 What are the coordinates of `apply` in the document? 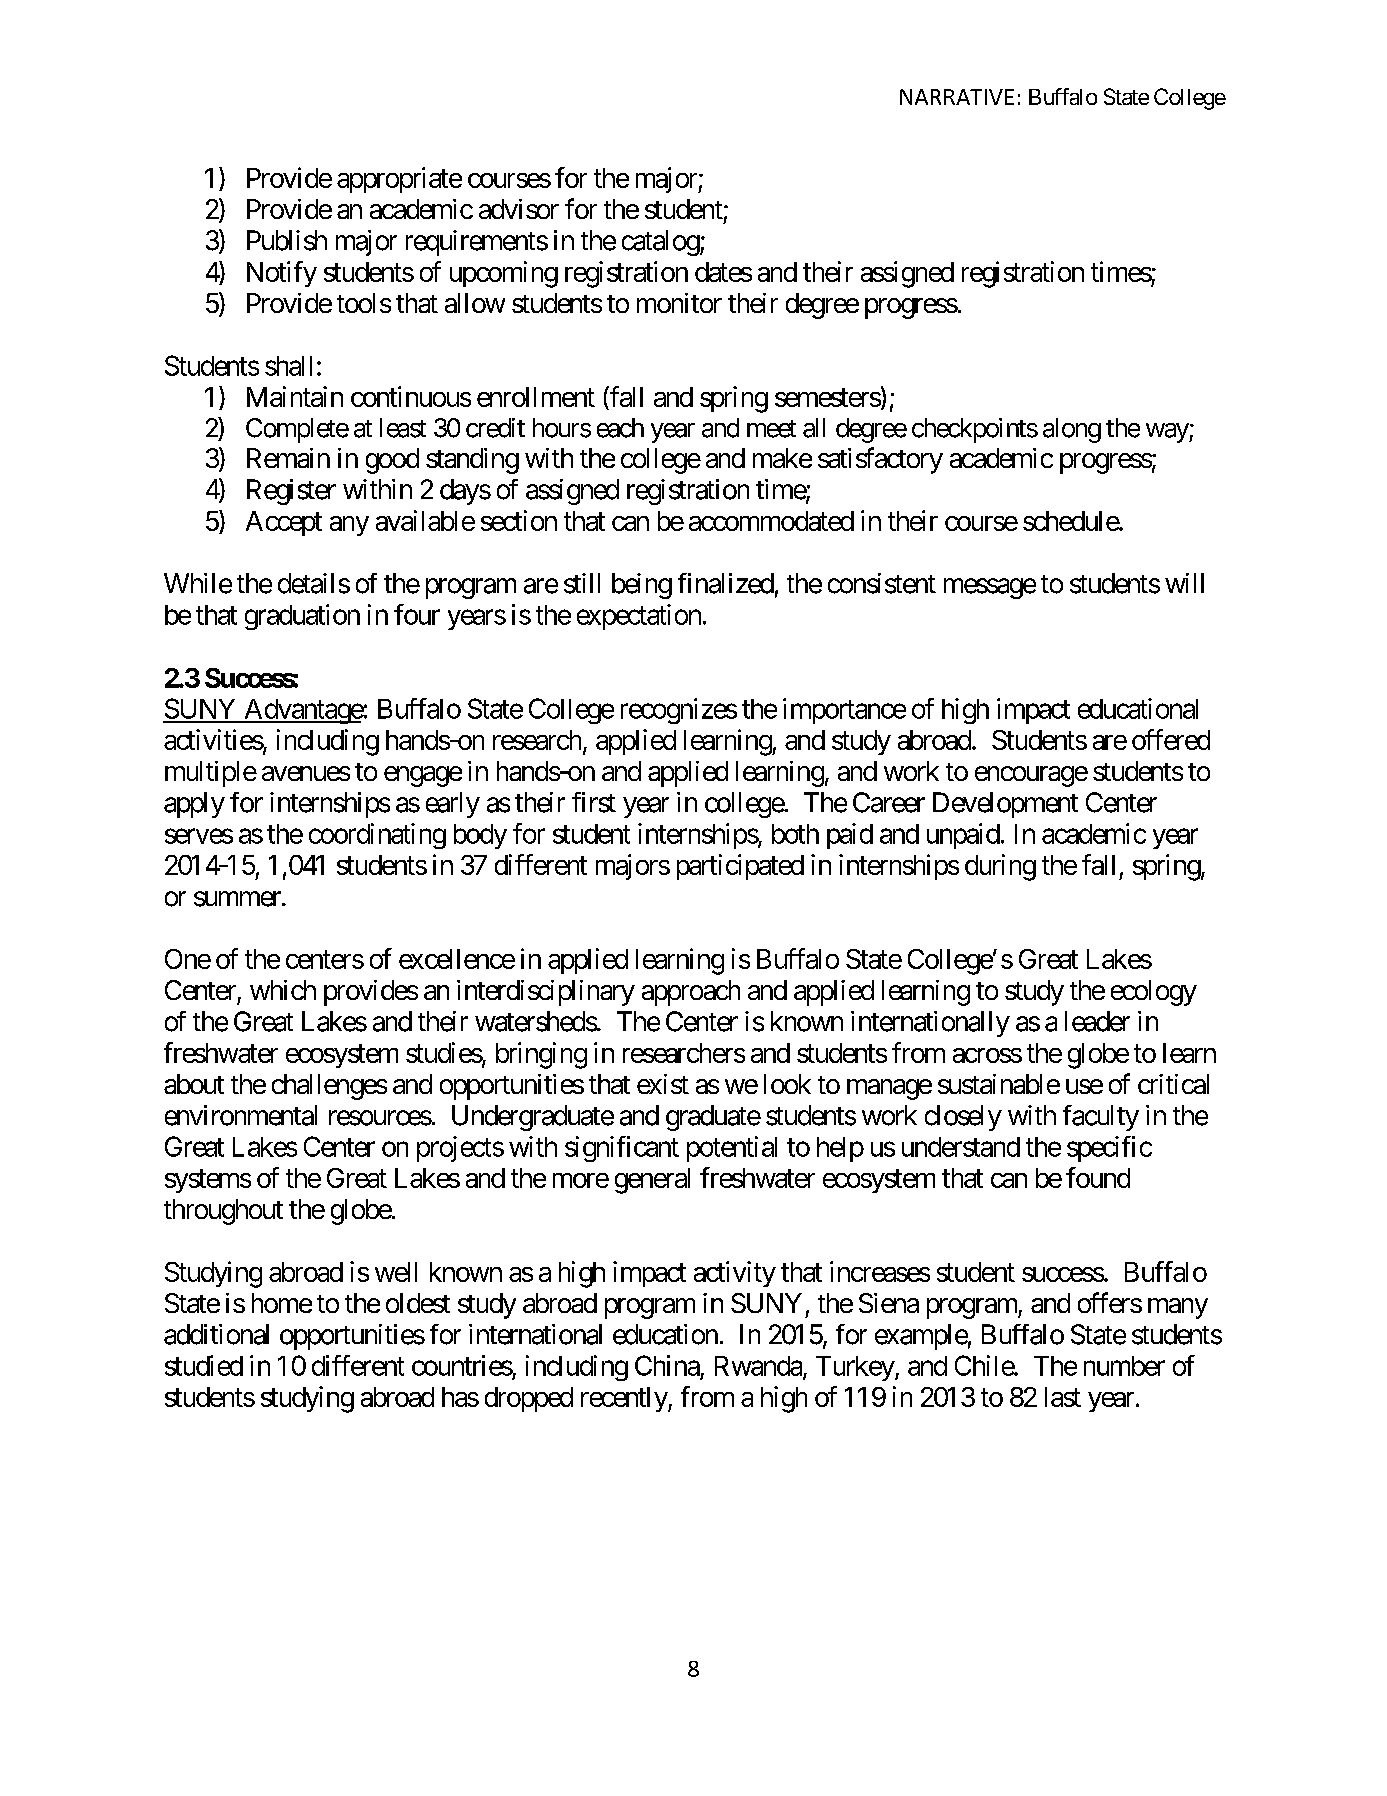 It's located at (194, 805).
